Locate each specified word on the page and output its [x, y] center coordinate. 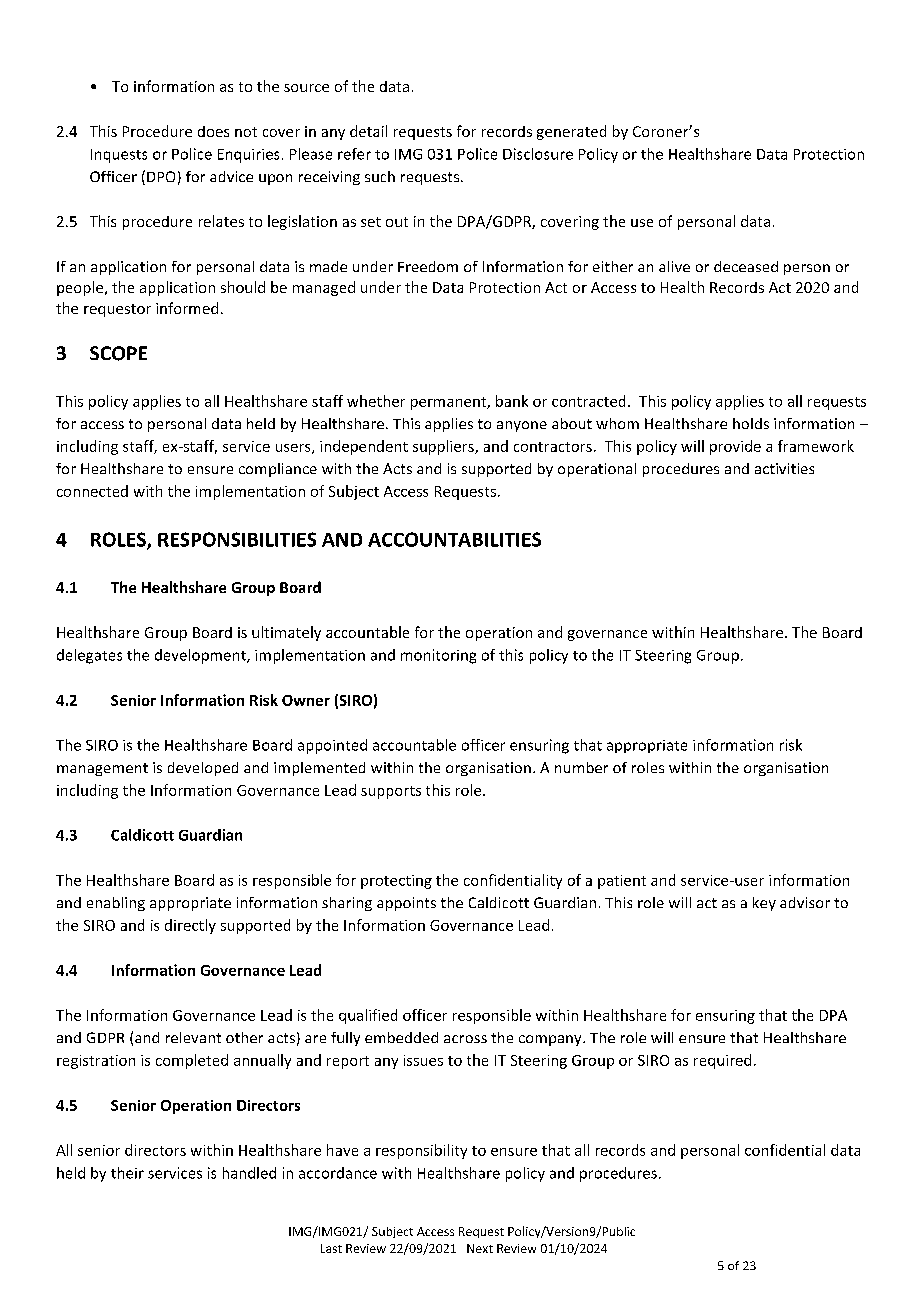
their [127, 1173]
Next [480, 1248]
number [581, 767]
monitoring [438, 656]
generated [571, 132]
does [213, 131]
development [201, 656]
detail [368, 131]
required [722, 1061]
